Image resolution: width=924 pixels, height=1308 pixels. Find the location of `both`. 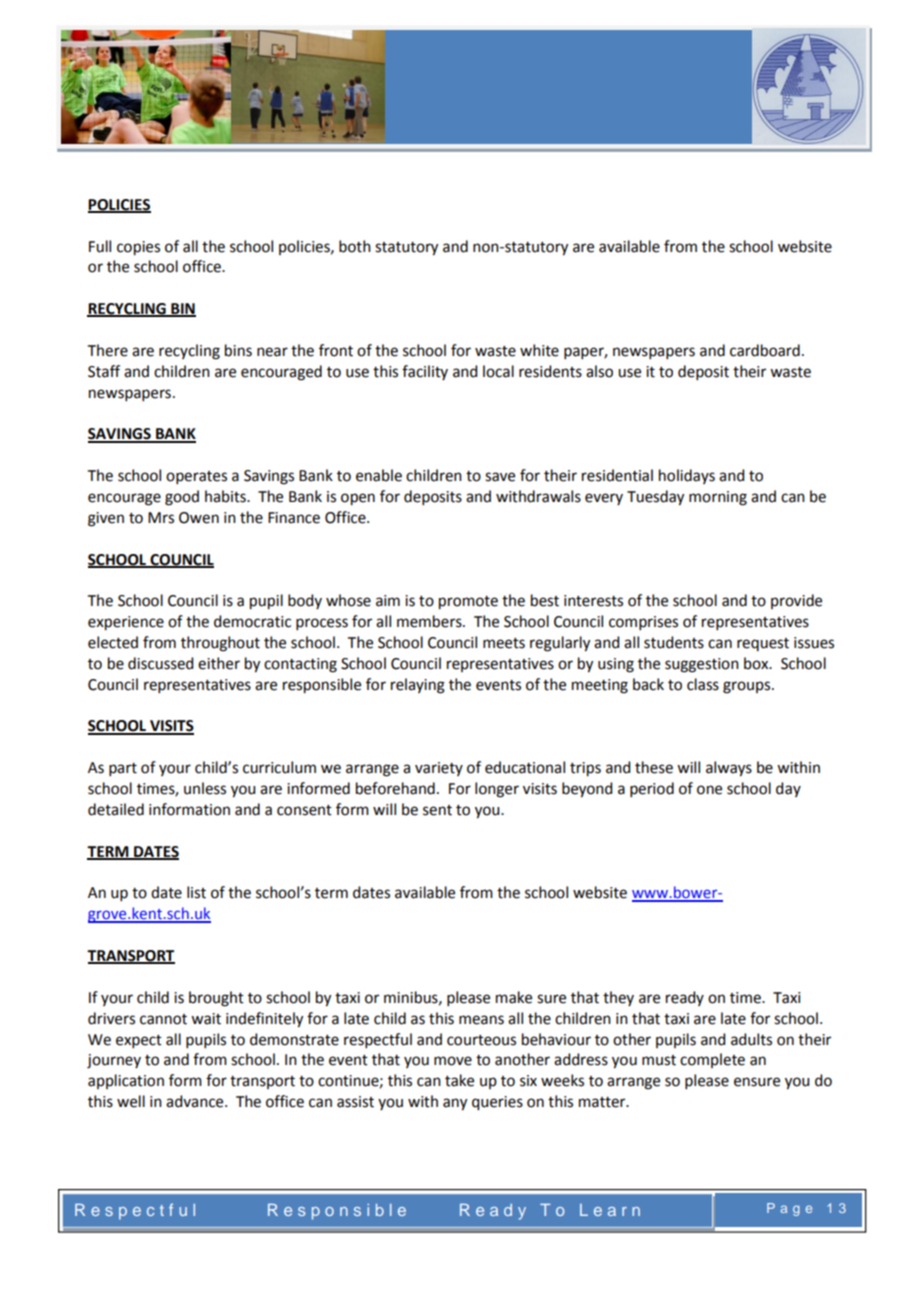

both is located at coordinates (355, 246).
